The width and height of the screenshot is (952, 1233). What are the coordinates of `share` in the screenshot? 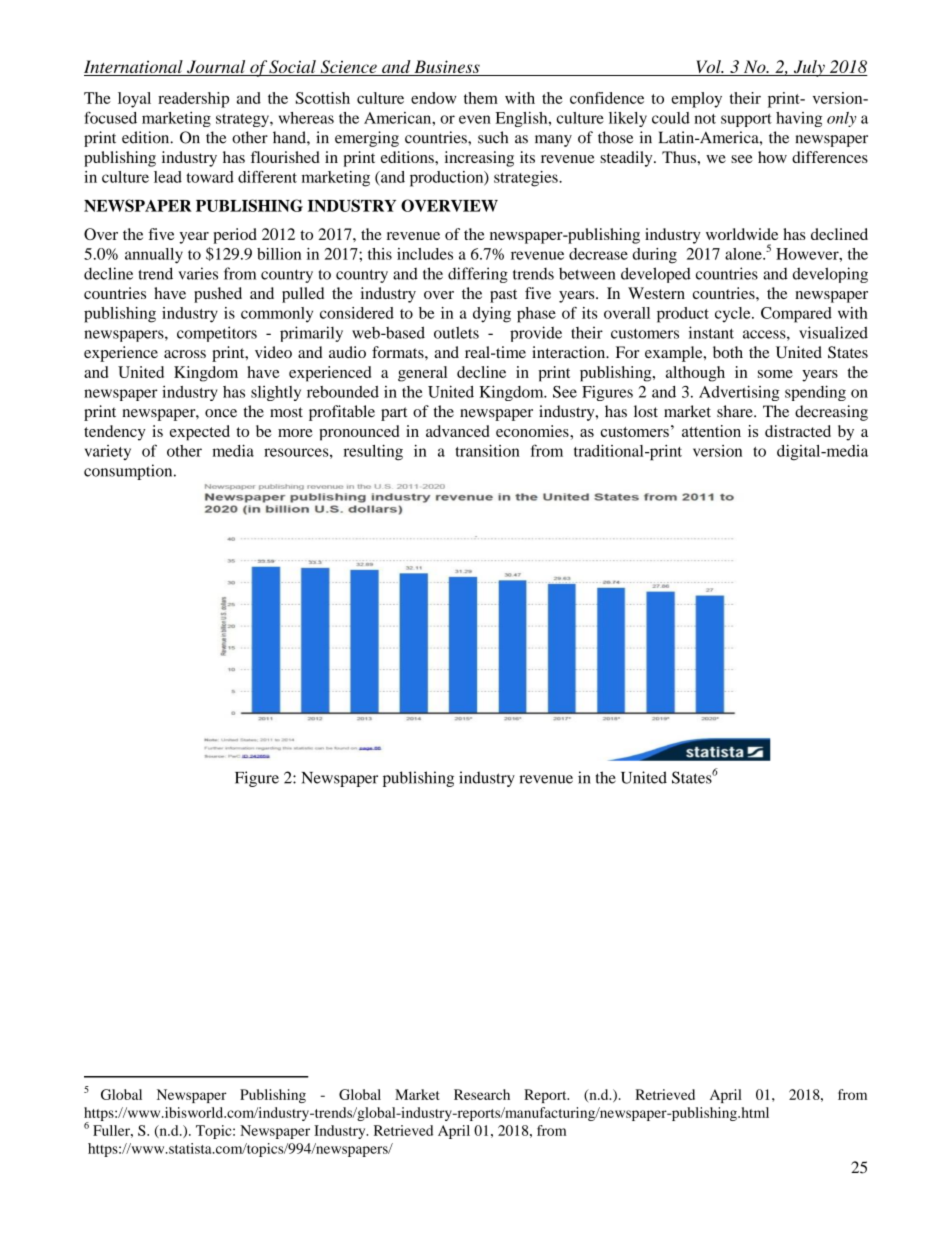 It's located at (736, 411).
